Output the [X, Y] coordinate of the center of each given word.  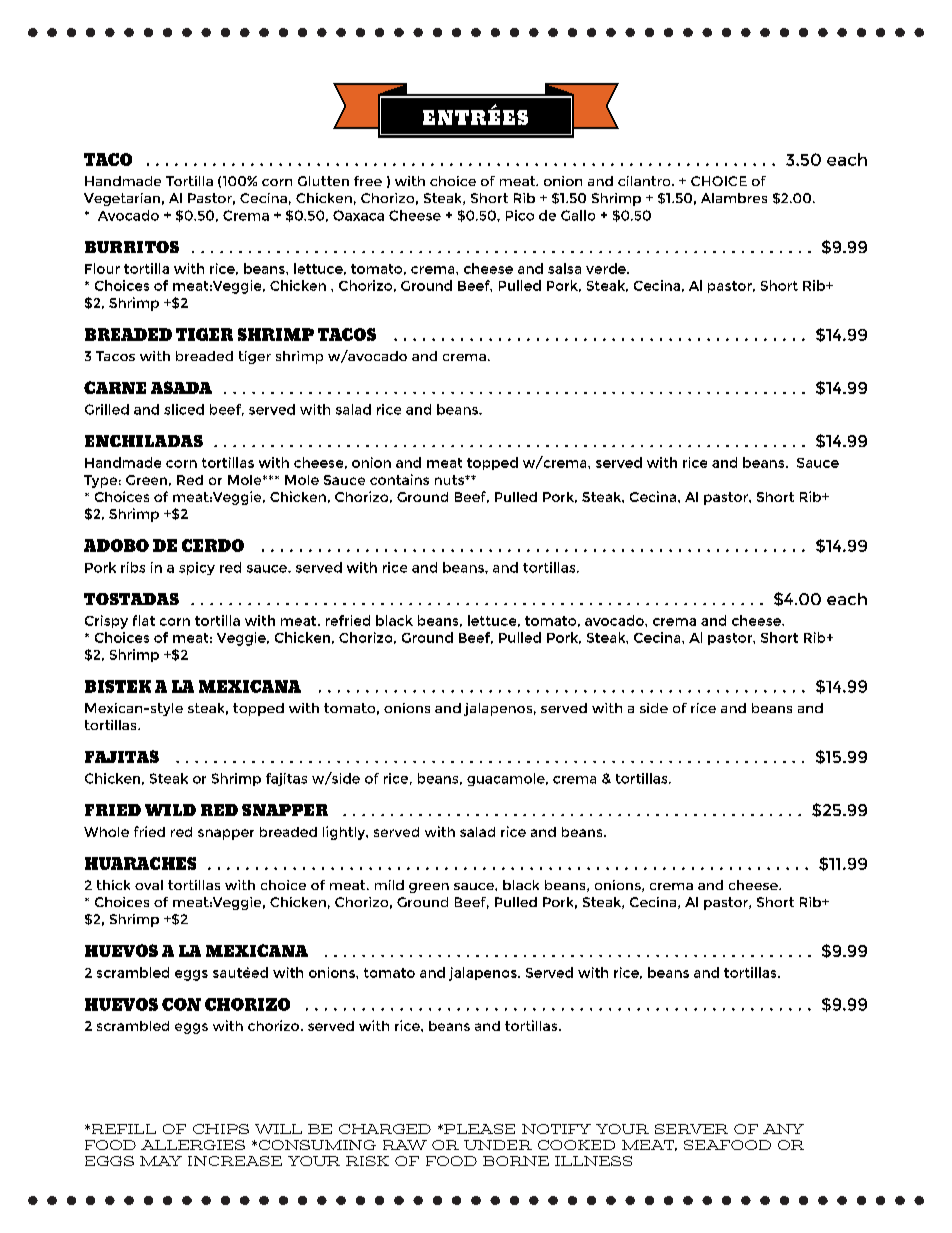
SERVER [691, 1129]
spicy [197, 568]
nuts [450, 480]
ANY [783, 1129]
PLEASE [478, 1129]
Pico [520, 215]
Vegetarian [122, 199]
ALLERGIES [193, 1145]
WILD [170, 810]
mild [389, 885]
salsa [564, 268]
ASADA [181, 387]
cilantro [645, 181]
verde [607, 268]
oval [149, 885]
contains [399, 479]
